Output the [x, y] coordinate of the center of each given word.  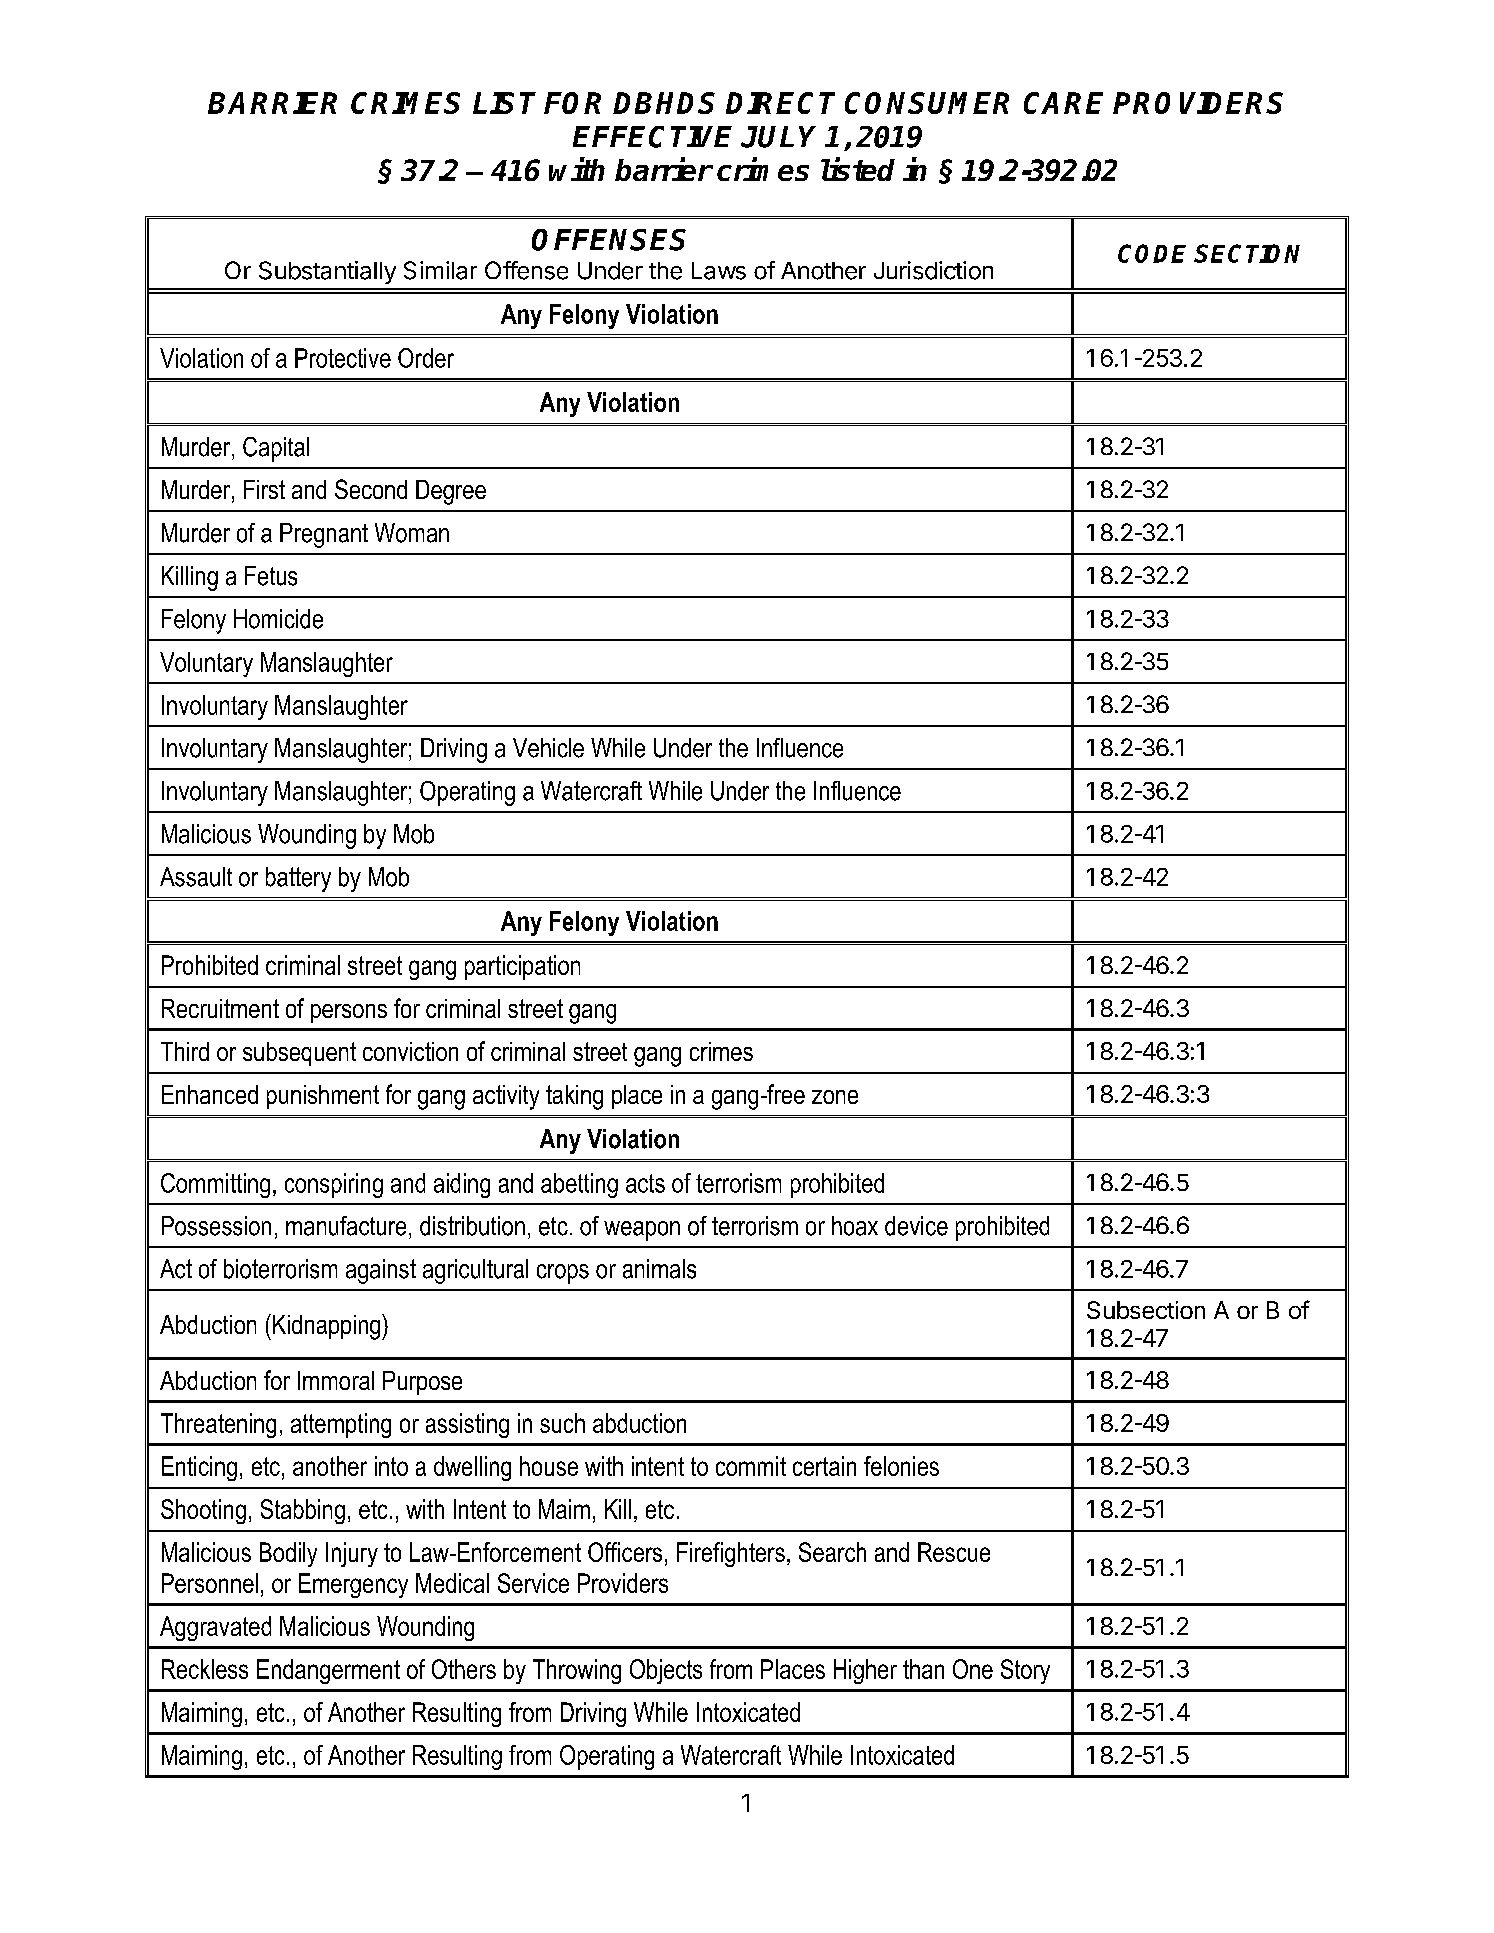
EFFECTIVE [652, 137]
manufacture [346, 1226]
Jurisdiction [933, 270]
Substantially [327, 272]
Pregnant [324, 535]
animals [659, 1269]
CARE [1063, 103]
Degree [451, 492]
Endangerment [328, 1671]
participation [522, 967]
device [916, 1226]
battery [298, 879]
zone [835, 1097]
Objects [666, 1671]
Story [1025, 1671]
